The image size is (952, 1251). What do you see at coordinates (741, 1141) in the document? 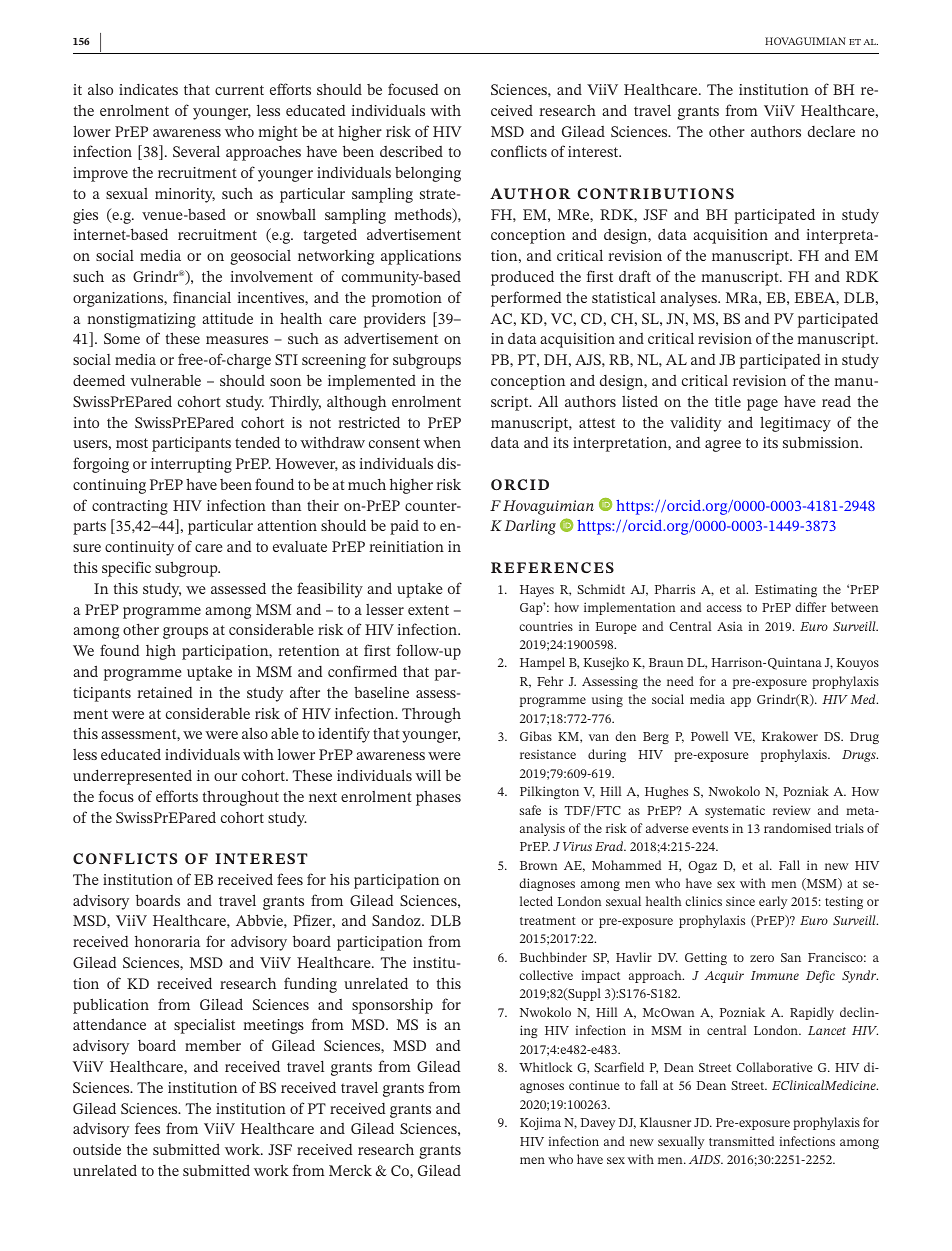
I see `transmitted` at bounding box center [741, 1141].
